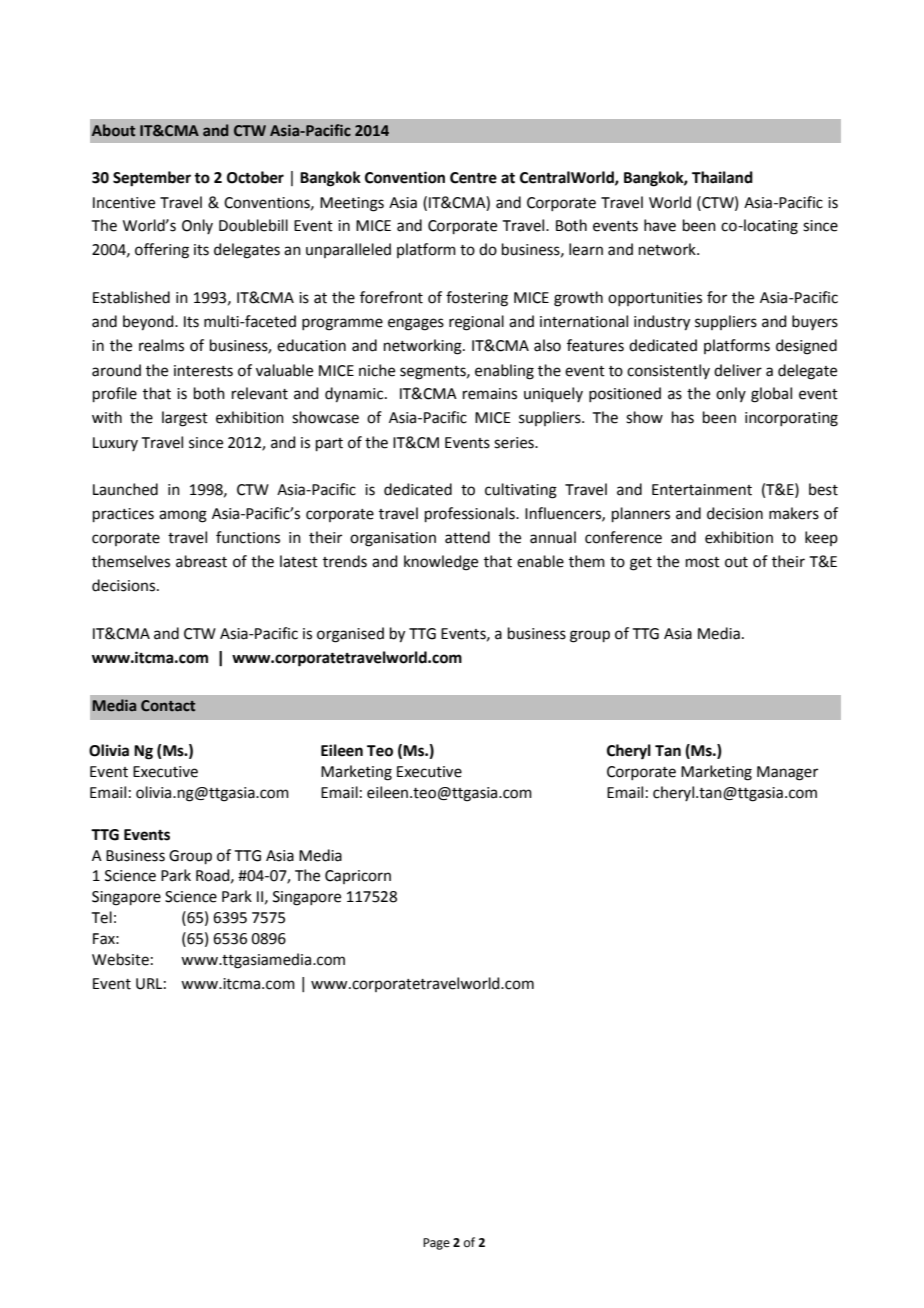  Describe the element at coordinates (490, 394) in the screenshot. I see `remains` at that location.
